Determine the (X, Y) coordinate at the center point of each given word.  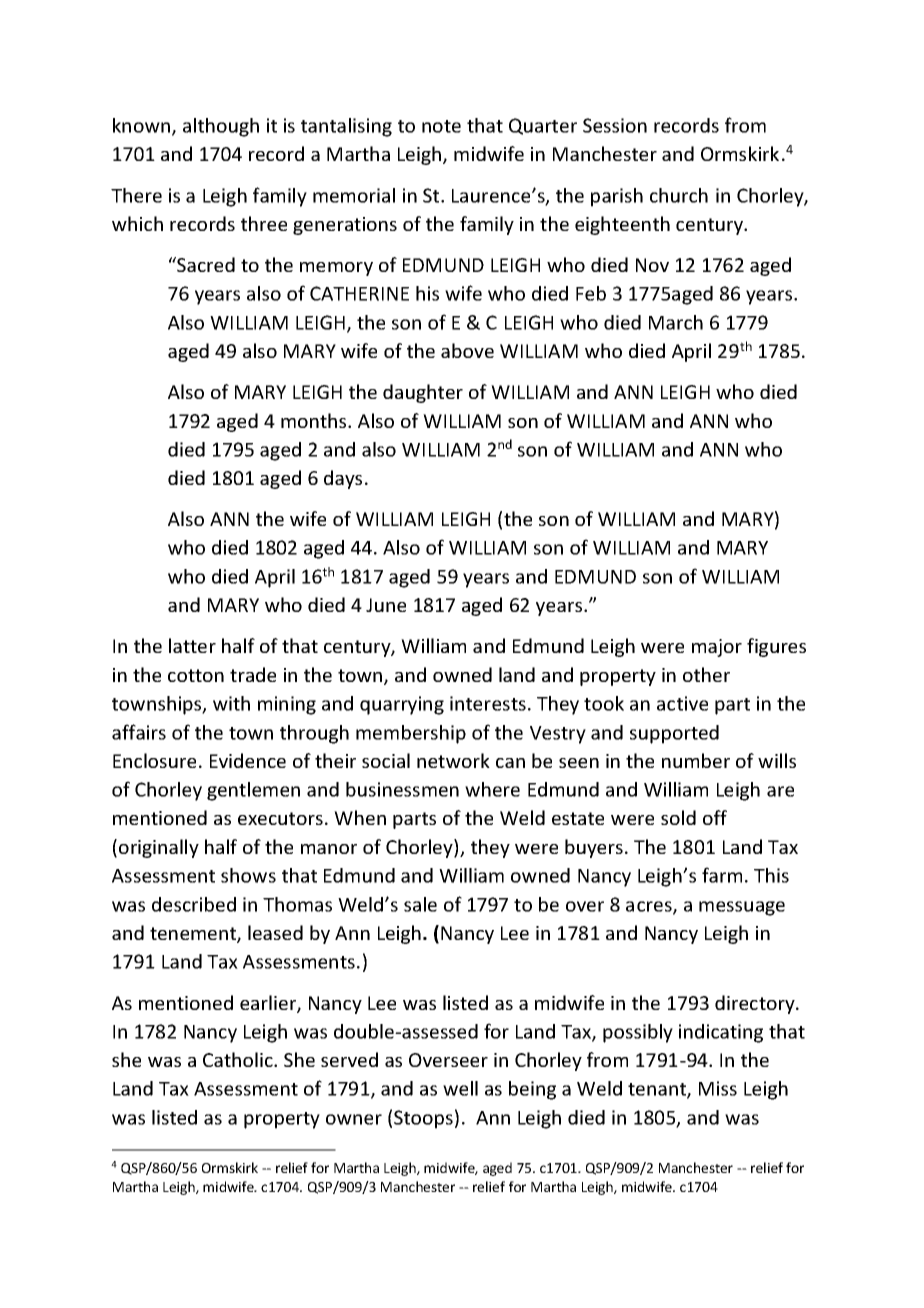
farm (722, 875)
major (717, 648)
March (676, 322)
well (460, 1088)
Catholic (239, 1059)
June (386, 605)
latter (192, 645)
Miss (718, 1088)
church (679, 195)
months (315, 420)
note (441, 126)
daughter (423, 393)
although (221, 127)
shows (248, 875)
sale (420, 904)
